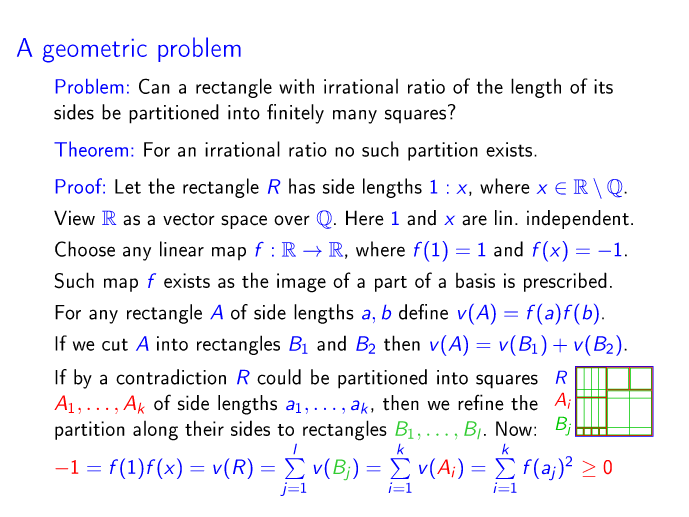  I want to click on geometric, so click(95, 51).
